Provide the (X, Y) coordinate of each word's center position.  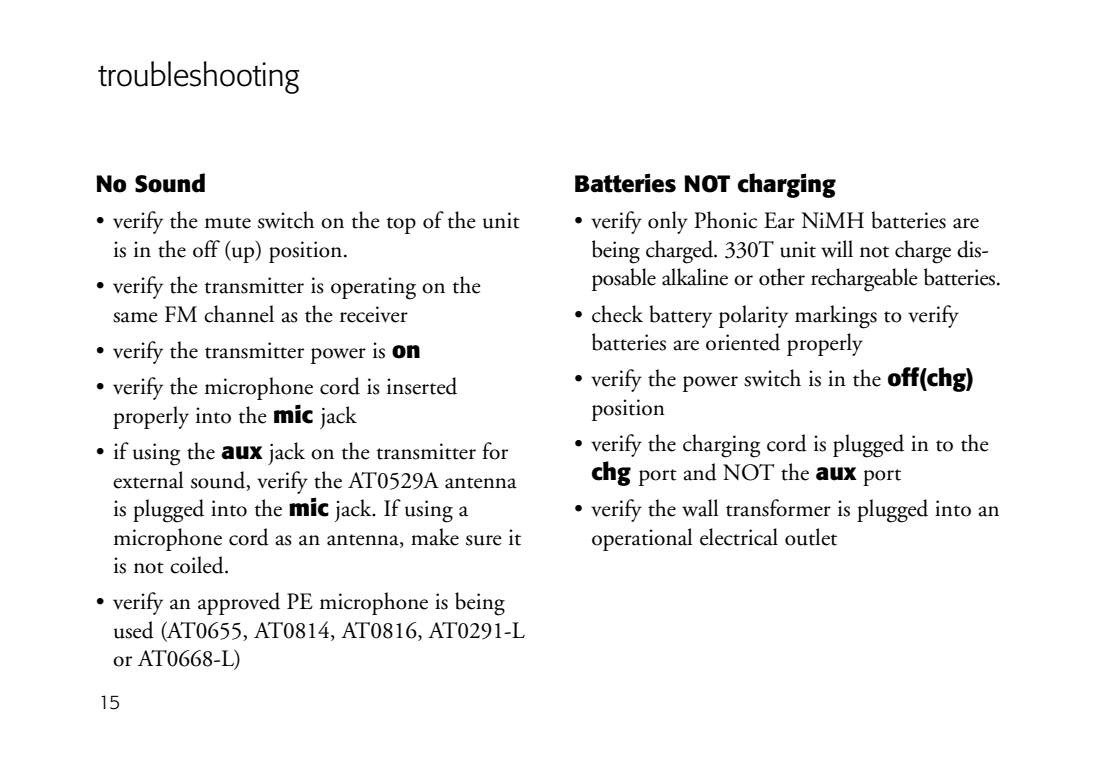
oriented (743, 342)
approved (239, 603)
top (401, 225)
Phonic (725, 220)
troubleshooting (199, 77)
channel (239, 314)
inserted (422, 386)
